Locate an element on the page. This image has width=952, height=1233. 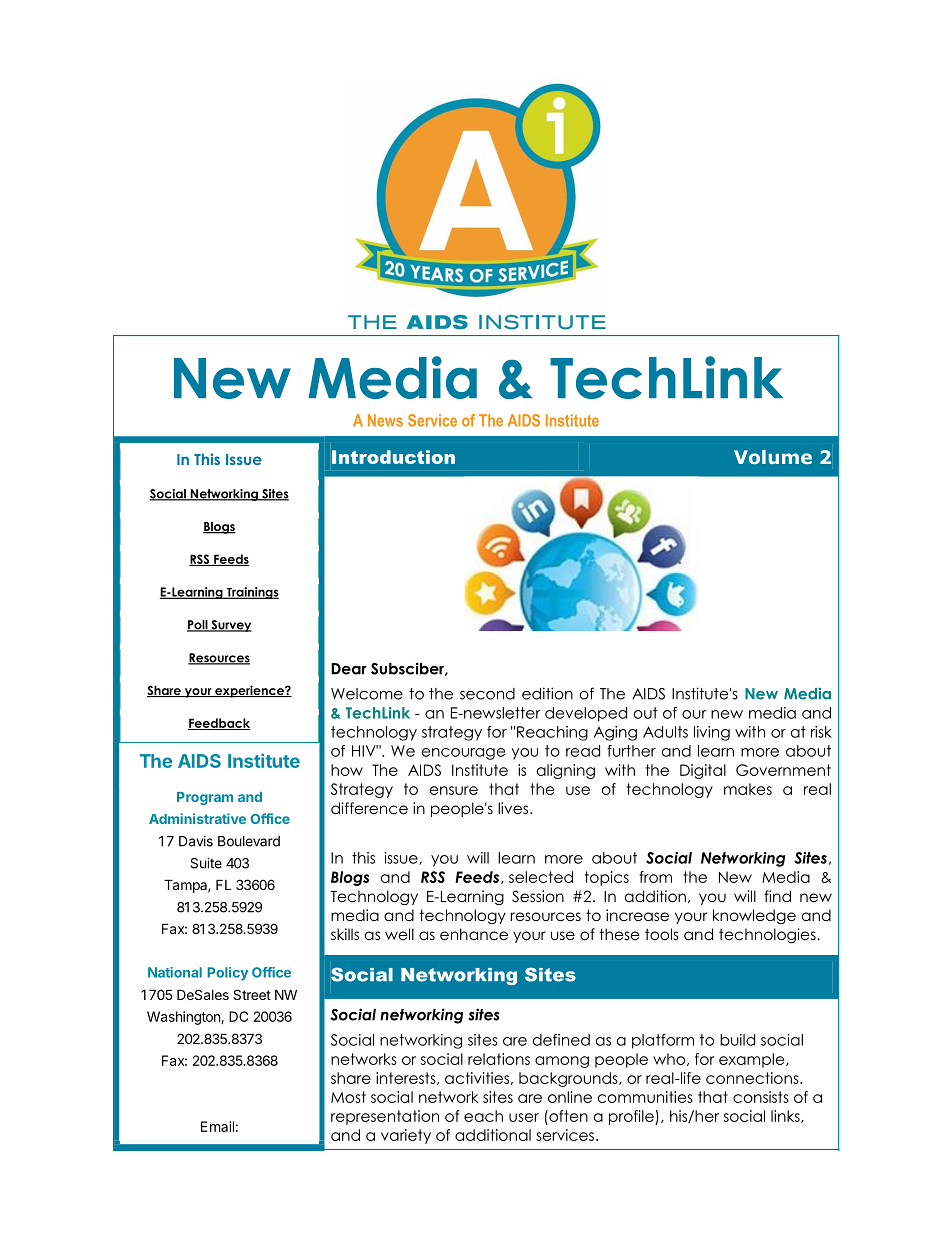
edition is located at coordinates (547, 693).
